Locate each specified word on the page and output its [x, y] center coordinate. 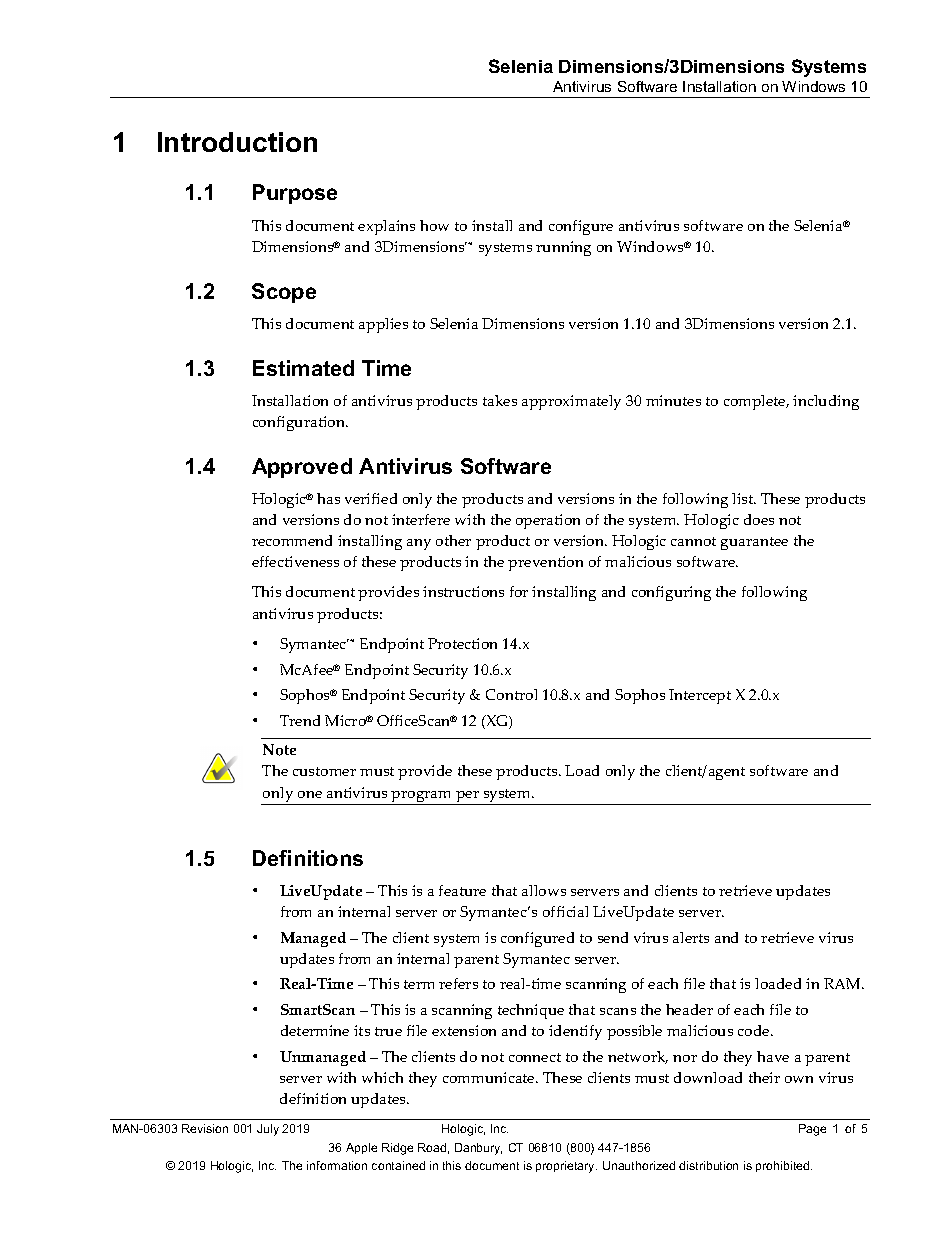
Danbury [478, 1149]
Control [511, 694]
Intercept [700, 696]
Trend [300, 720]
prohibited [784, 1166]
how [434, 225]
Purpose [295, 194]
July [268, 1130]
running [563, 248]
